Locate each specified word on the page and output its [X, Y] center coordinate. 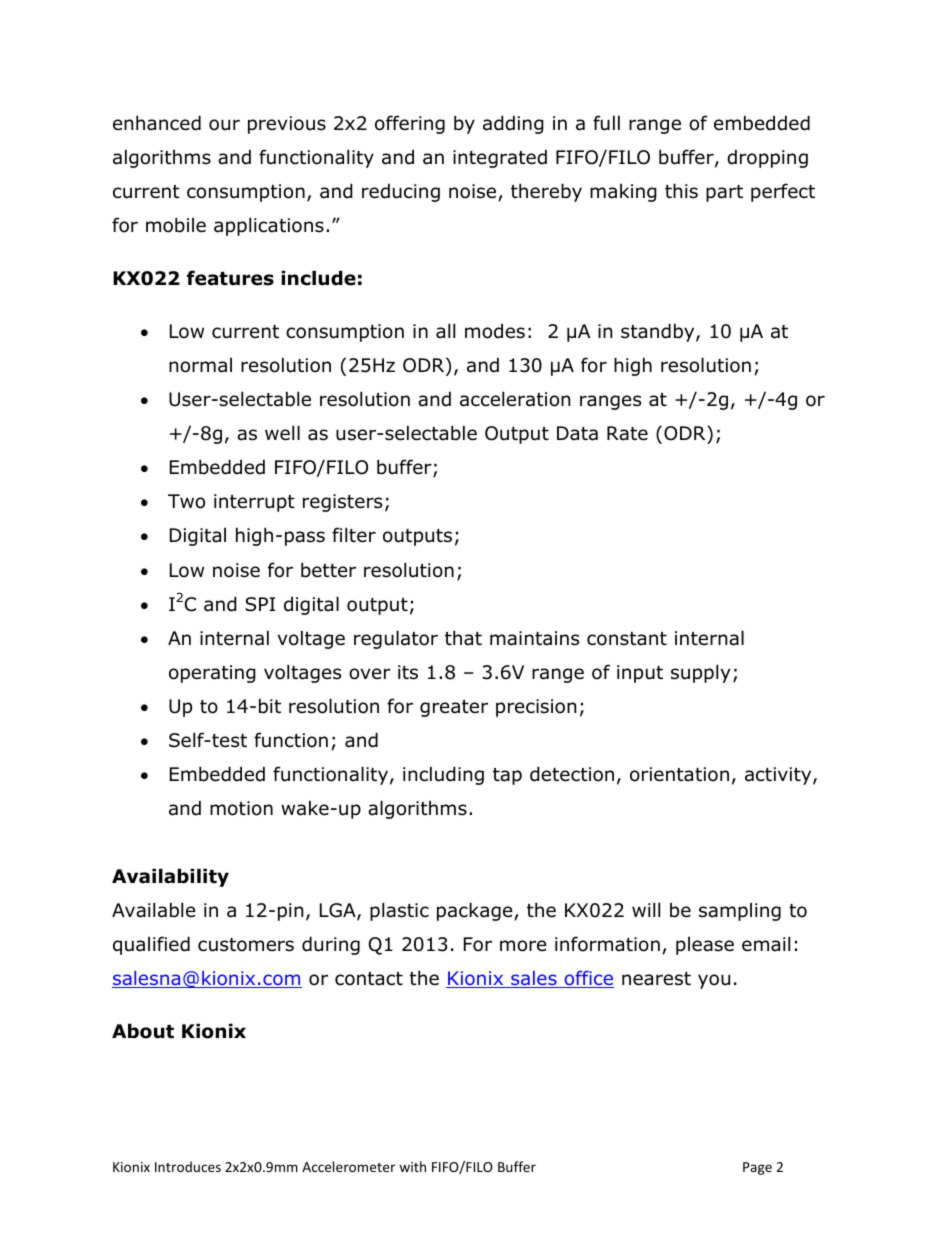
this [681, 191]
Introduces [188, 1166]
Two [186, 501]
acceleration [515, 399]
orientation [679, 774]
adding [513, 124]
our [224, 125]
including [443, 775]
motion [241, 808]
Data [577, 433]
